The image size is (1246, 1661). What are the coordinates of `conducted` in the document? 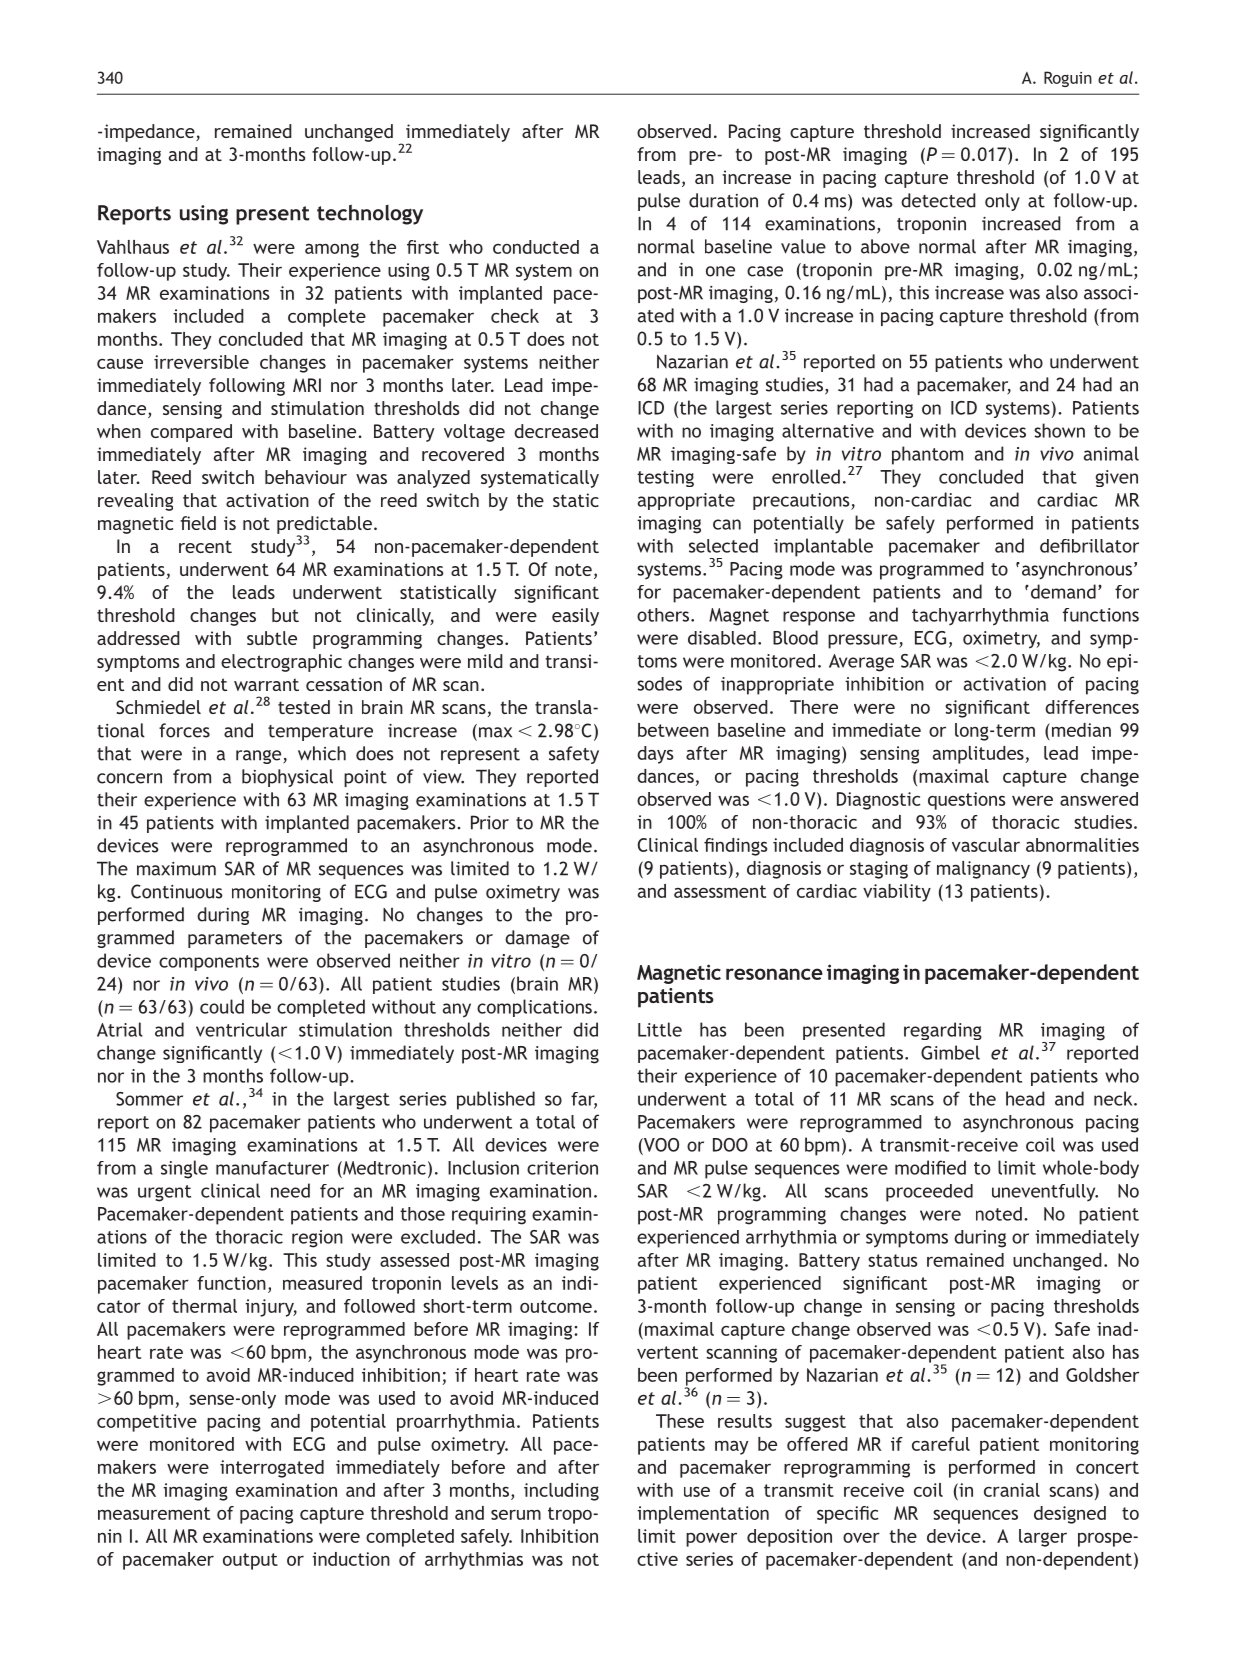 It's located at (536, 247).
